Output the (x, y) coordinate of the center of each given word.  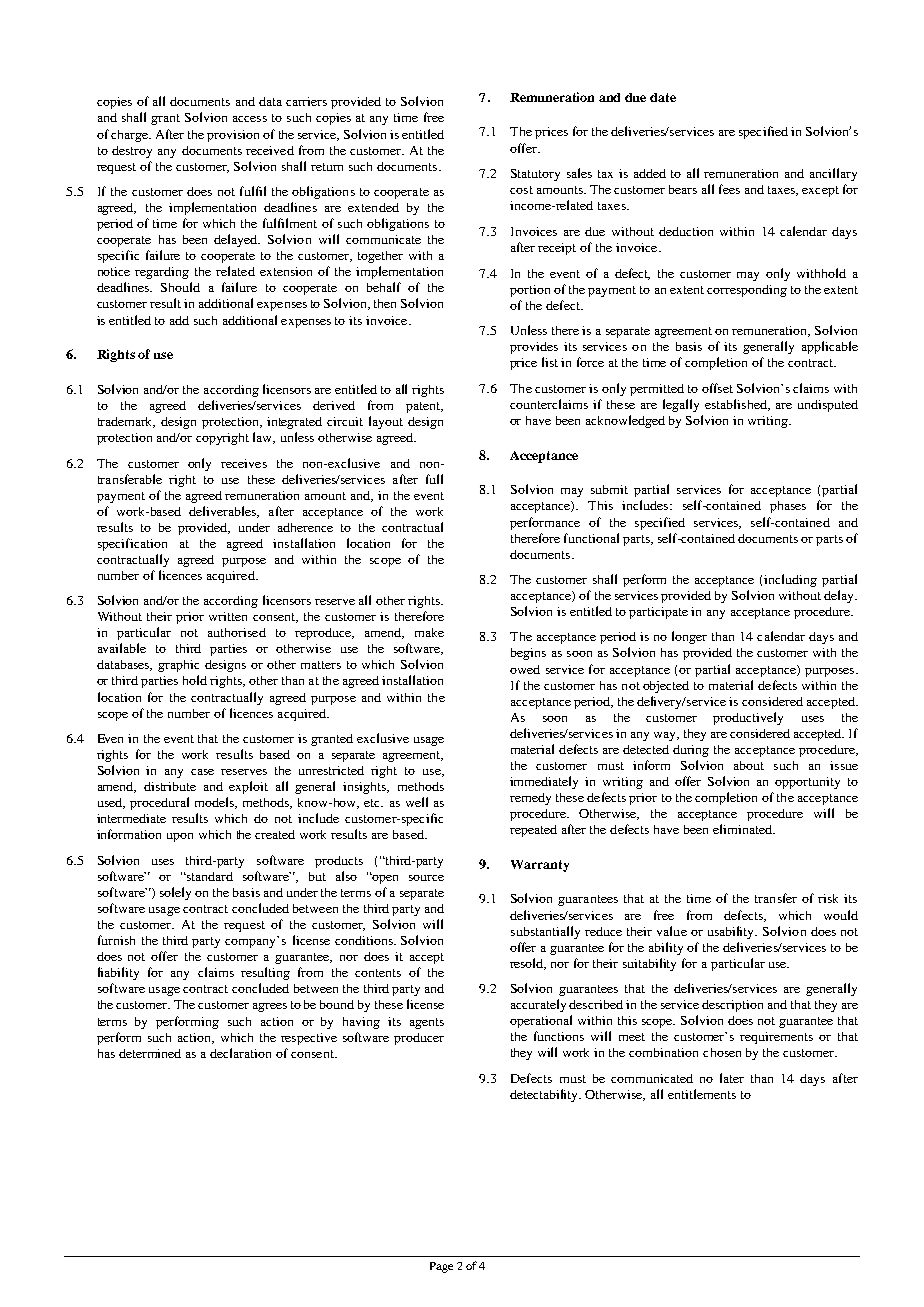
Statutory (535, 175)
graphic (178, 666)
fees (729, 189)
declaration (240, 1053)
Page (441, 1267)
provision (233, 136)
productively (748, 718)
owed (525, 669)
